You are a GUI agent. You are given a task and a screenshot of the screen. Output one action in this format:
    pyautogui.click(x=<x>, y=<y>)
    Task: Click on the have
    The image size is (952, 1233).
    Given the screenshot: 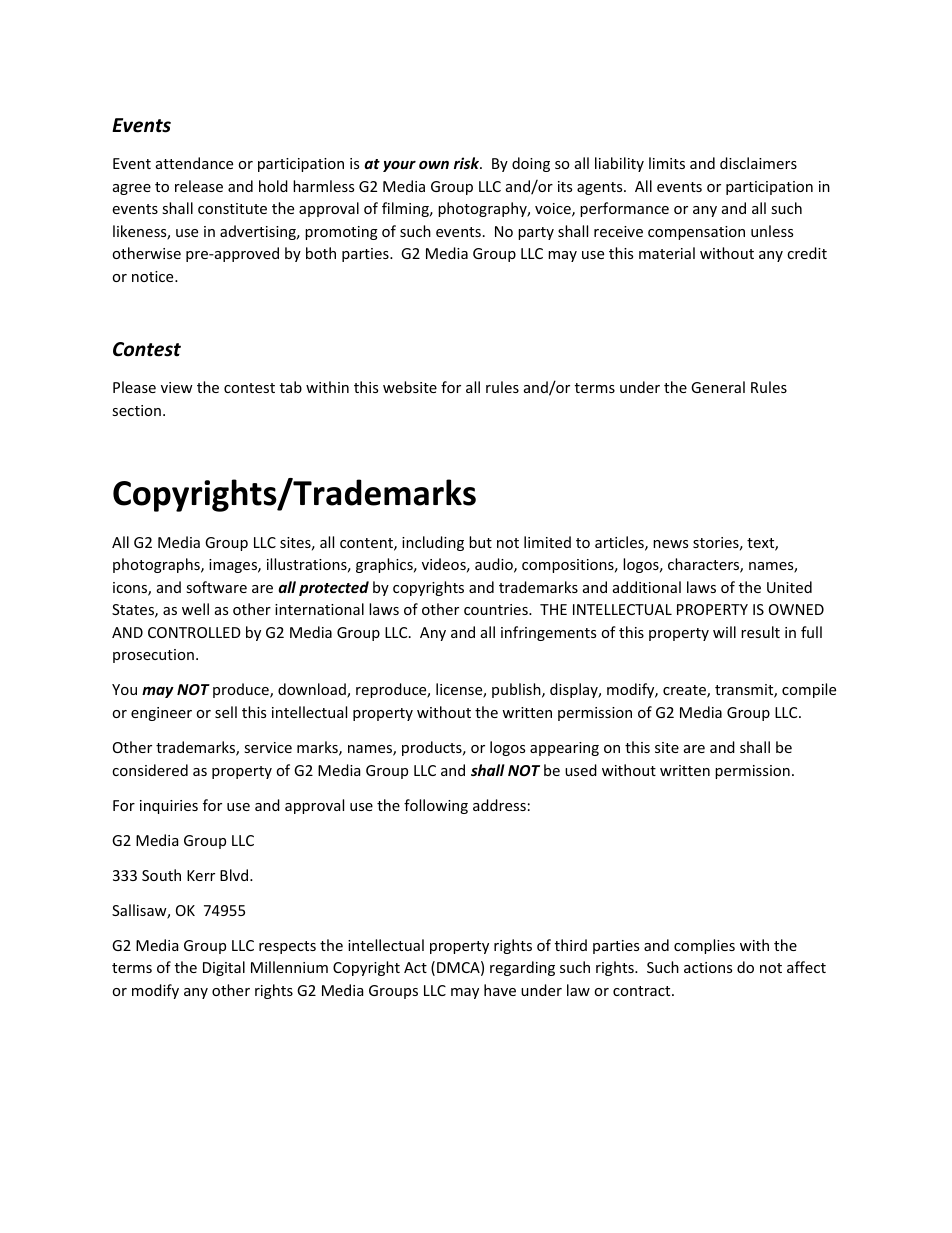 What is the action you would take?
    pyautogui.click(x=500, y=990)
